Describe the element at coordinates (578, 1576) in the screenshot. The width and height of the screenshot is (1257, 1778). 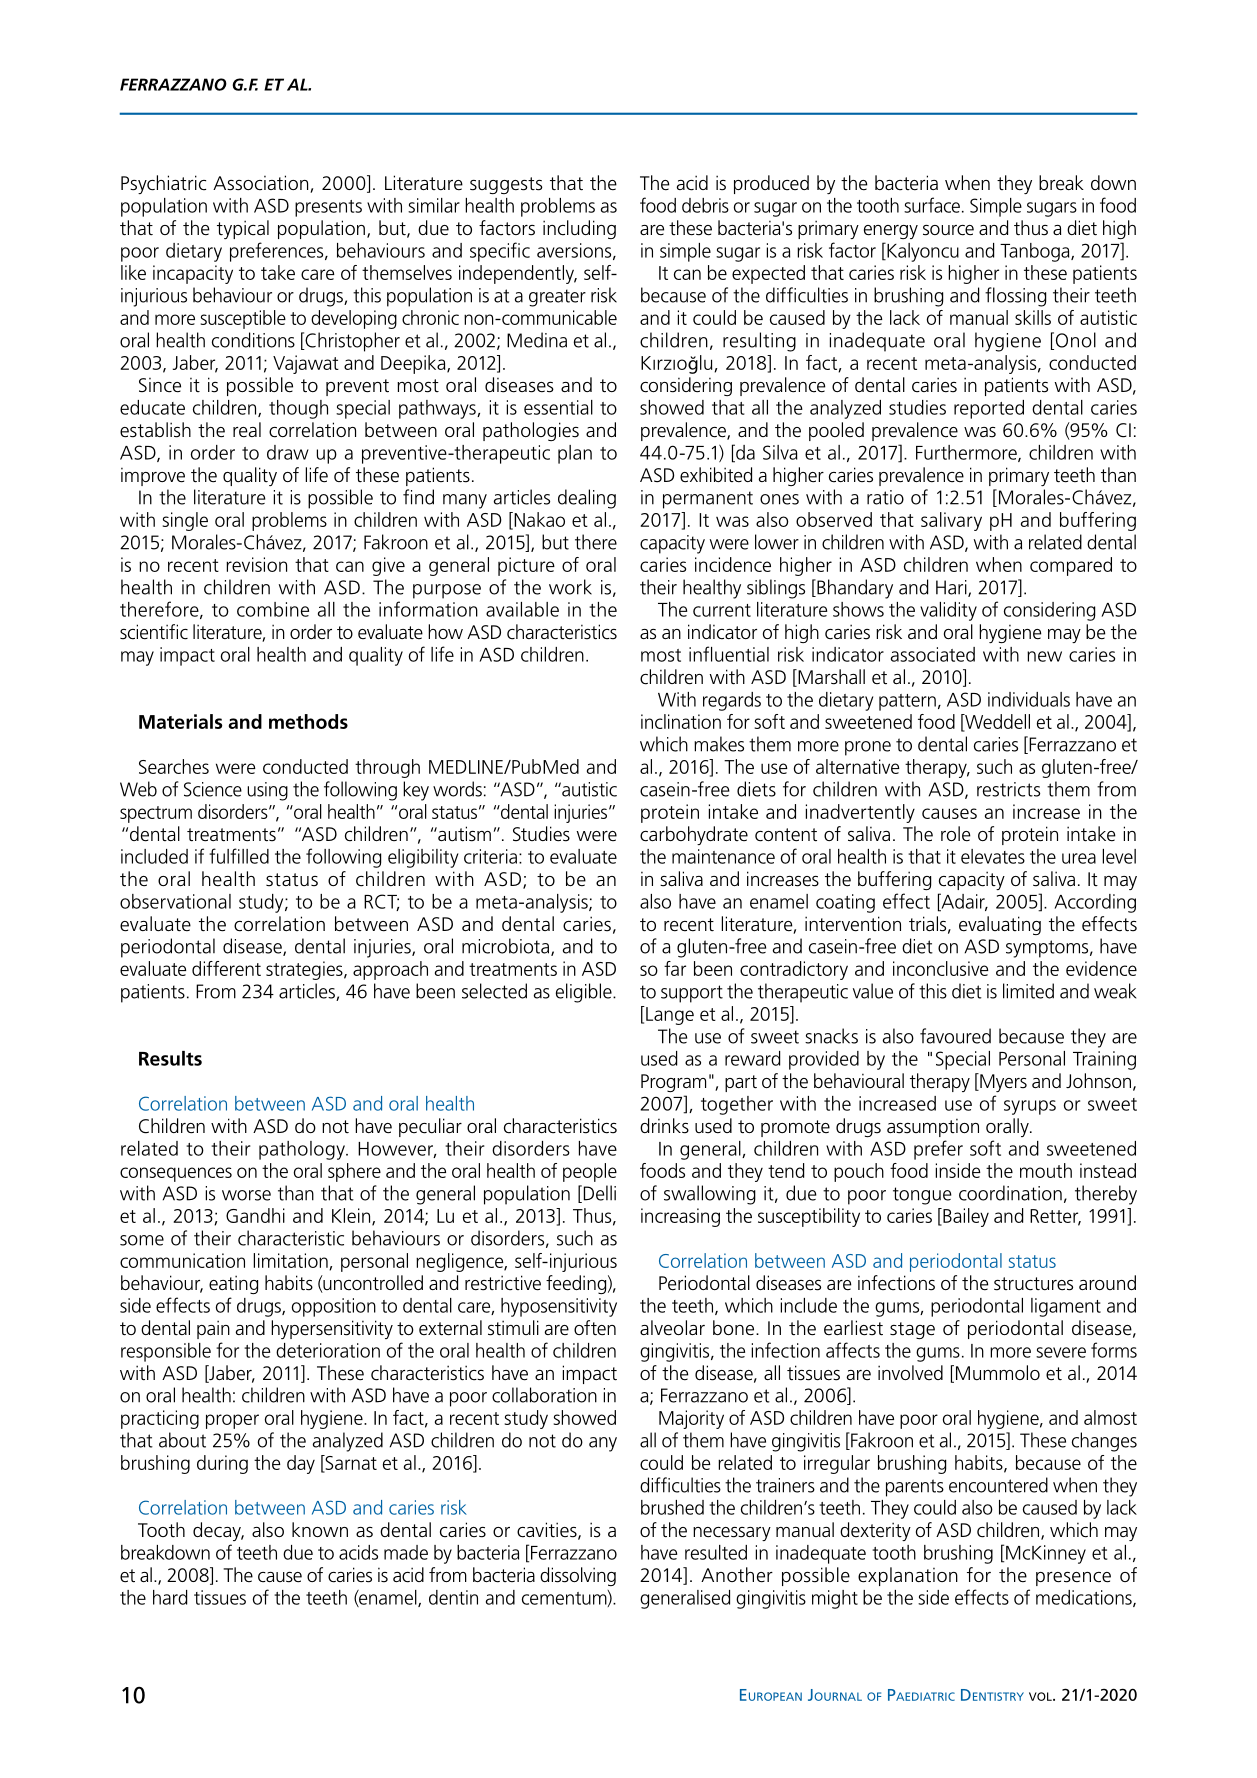
I see `dissolving` at that location.
